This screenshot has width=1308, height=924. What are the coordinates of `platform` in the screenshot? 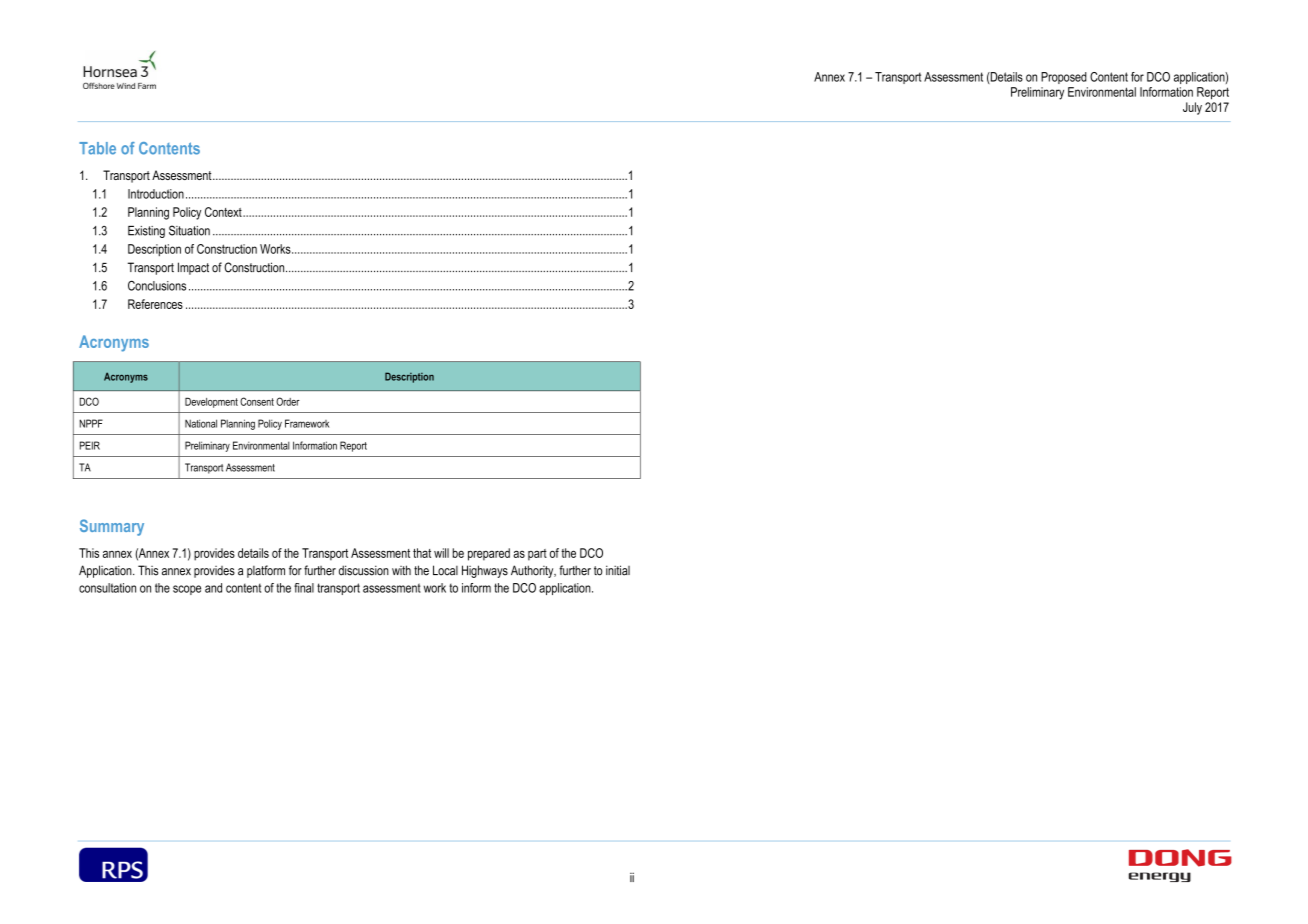 It's located at (266, 571).
